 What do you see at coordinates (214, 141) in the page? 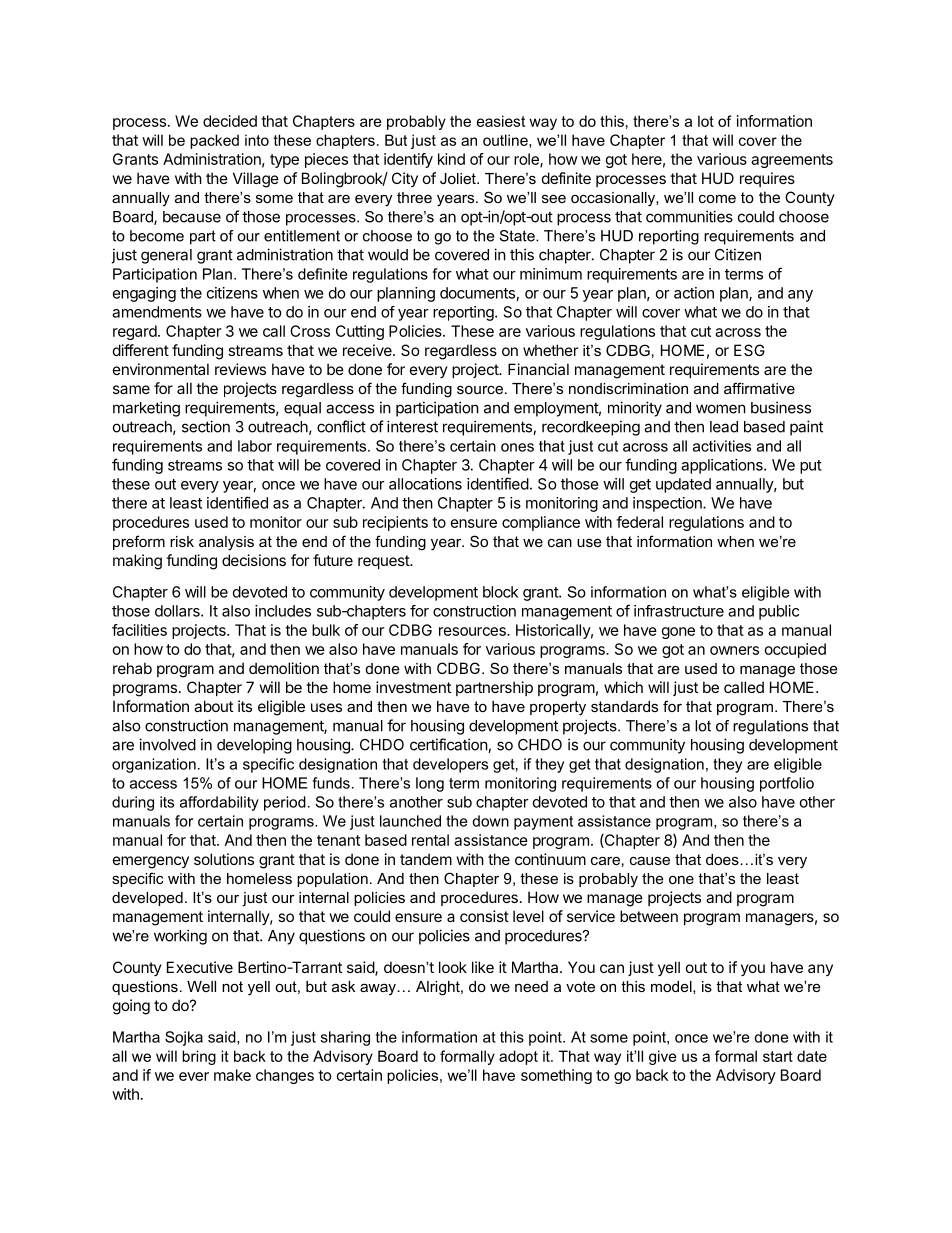
I see `packed` at bounding box center [214, 141].
